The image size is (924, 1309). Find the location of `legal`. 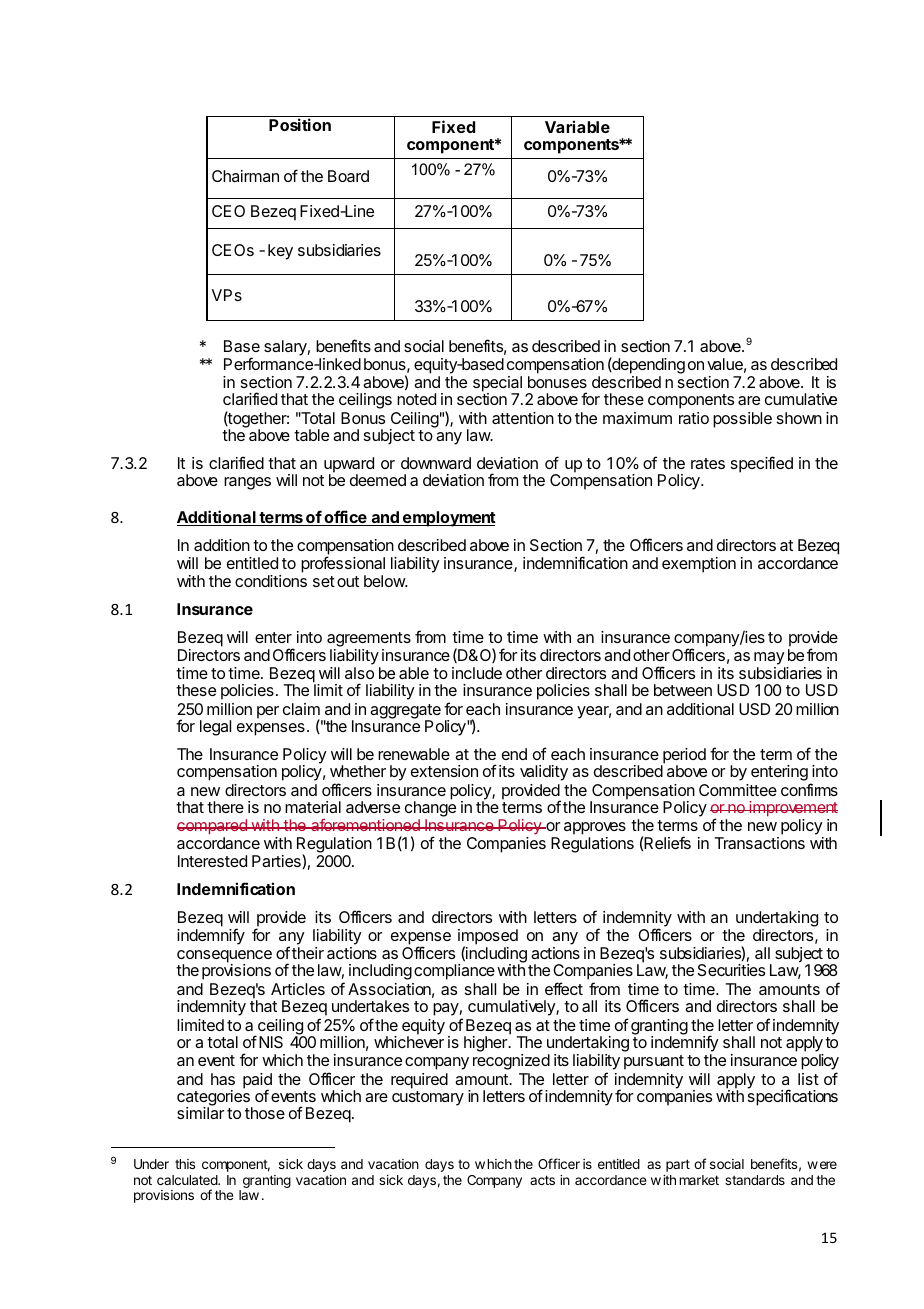

legal is located at coordinates (215, 728).
